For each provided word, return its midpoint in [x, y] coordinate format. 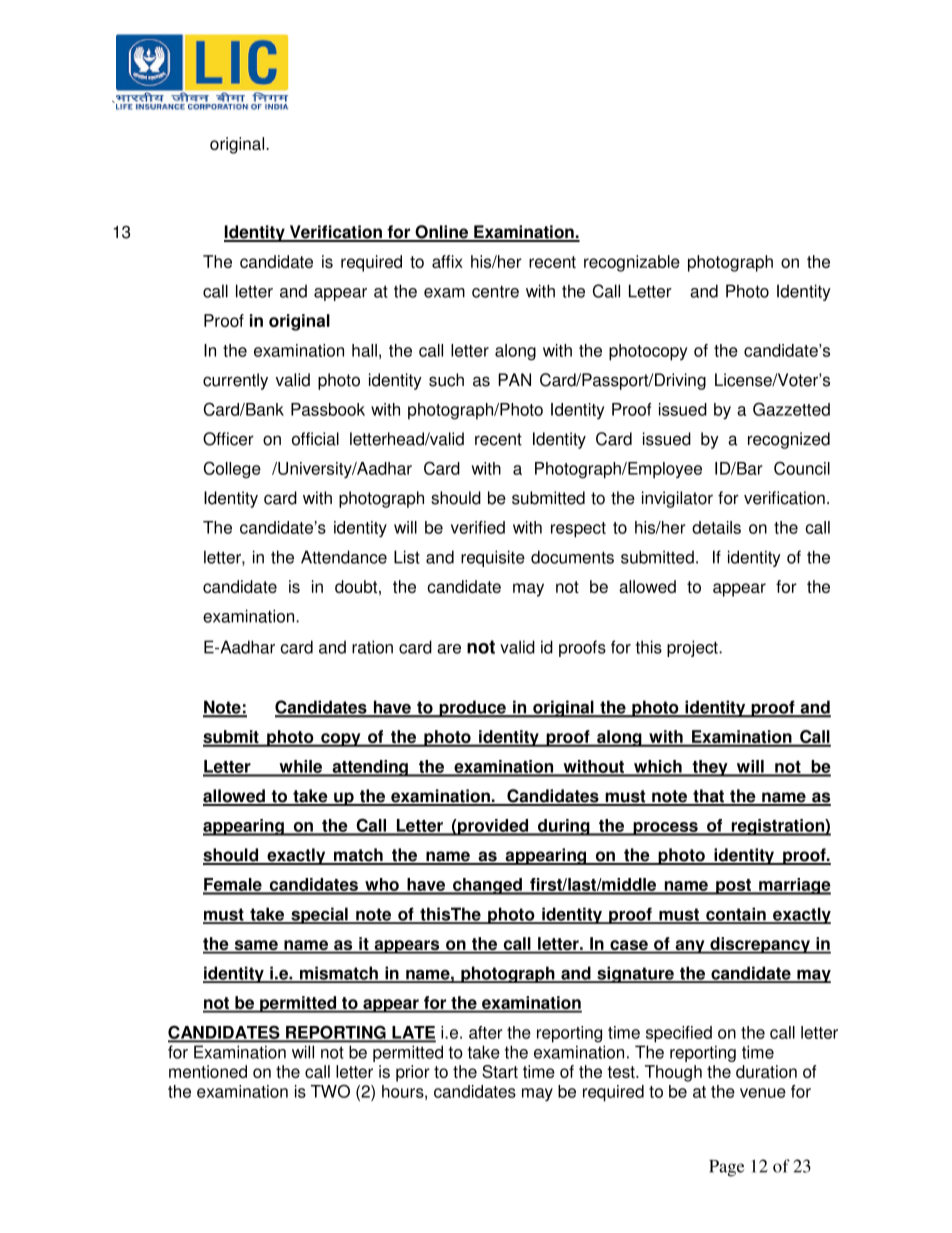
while [301, 768]
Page [727, 1168]
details [716, 527]
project [693, 648]
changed [487, 886]
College [232, 470]
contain [736, 915]
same [256, 946]
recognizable [632, 263]
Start [500, 1071]
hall [364, 350]
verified [478, 527]
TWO [330, 1091]
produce [472, 709]
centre [495, 291]
